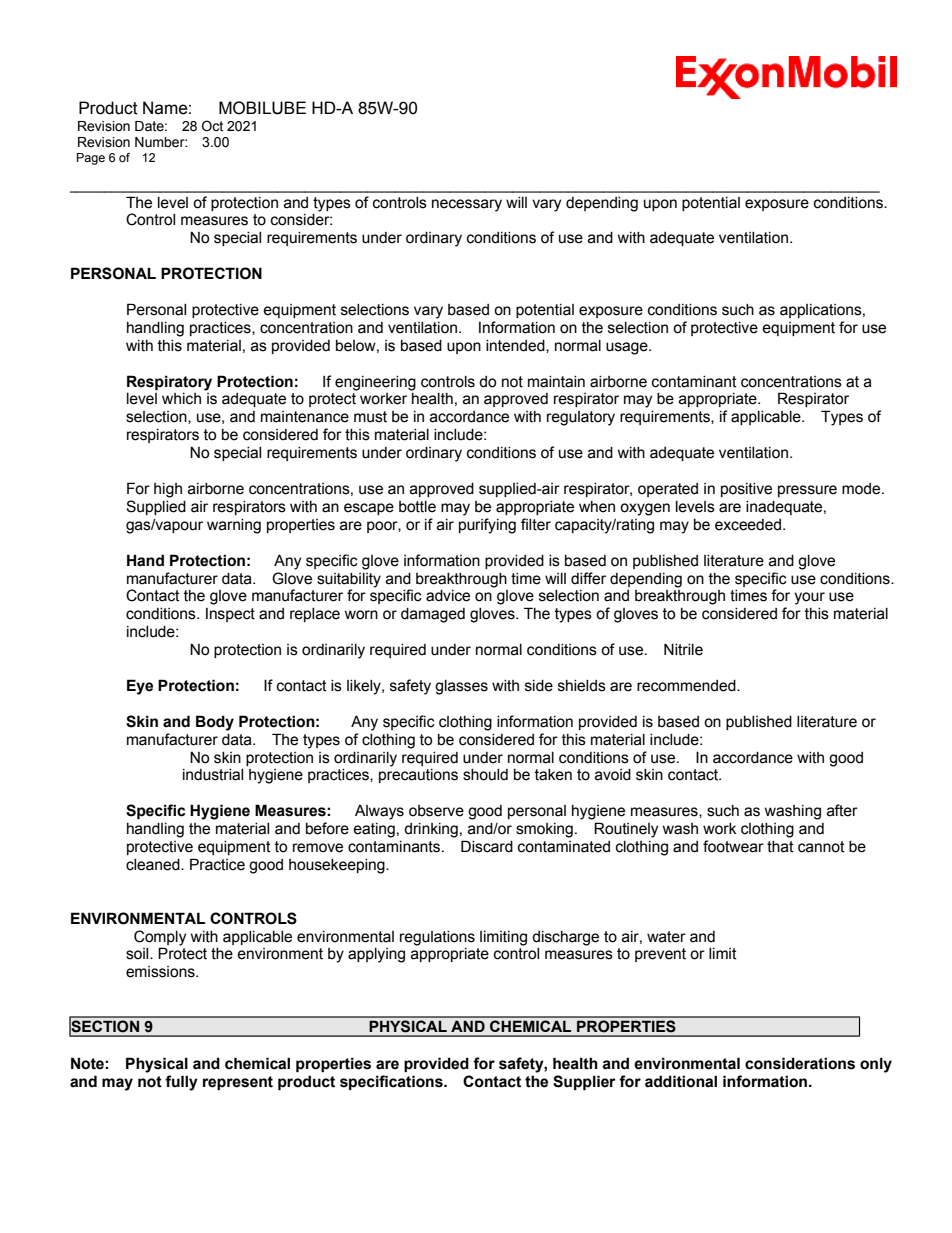 The width and height of the screenshot is (952, 1233). Describe the element at coordinates (809, 598) in the screenshot. I see `your` at that location.
